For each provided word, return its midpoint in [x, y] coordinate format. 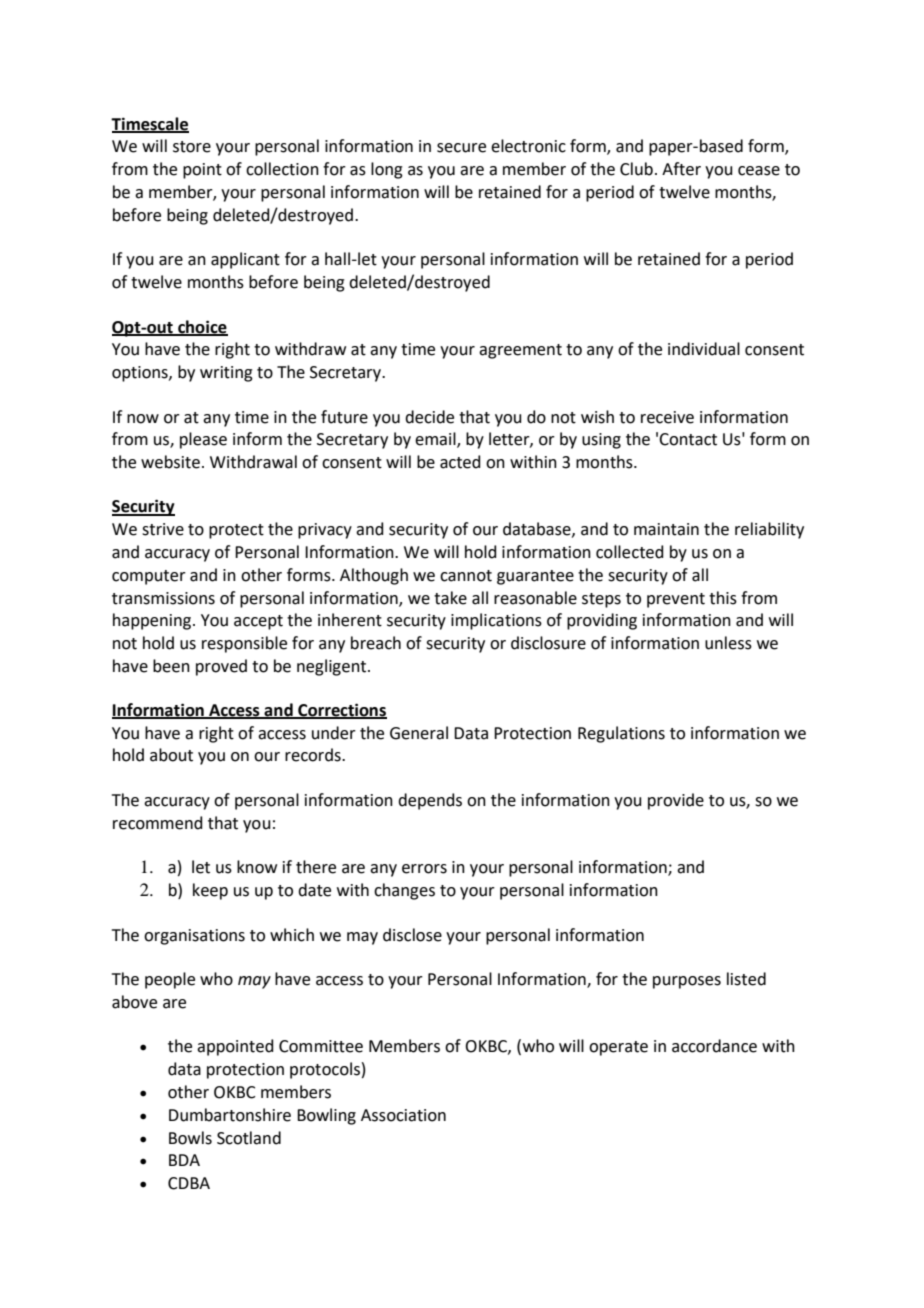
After [681, 169]
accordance [714, 1046]
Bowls [190, 1138]
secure [461, 148]
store [192, 147]
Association [403, 1115]
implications [496, 621]
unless [728, 643]
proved [221, 667]
